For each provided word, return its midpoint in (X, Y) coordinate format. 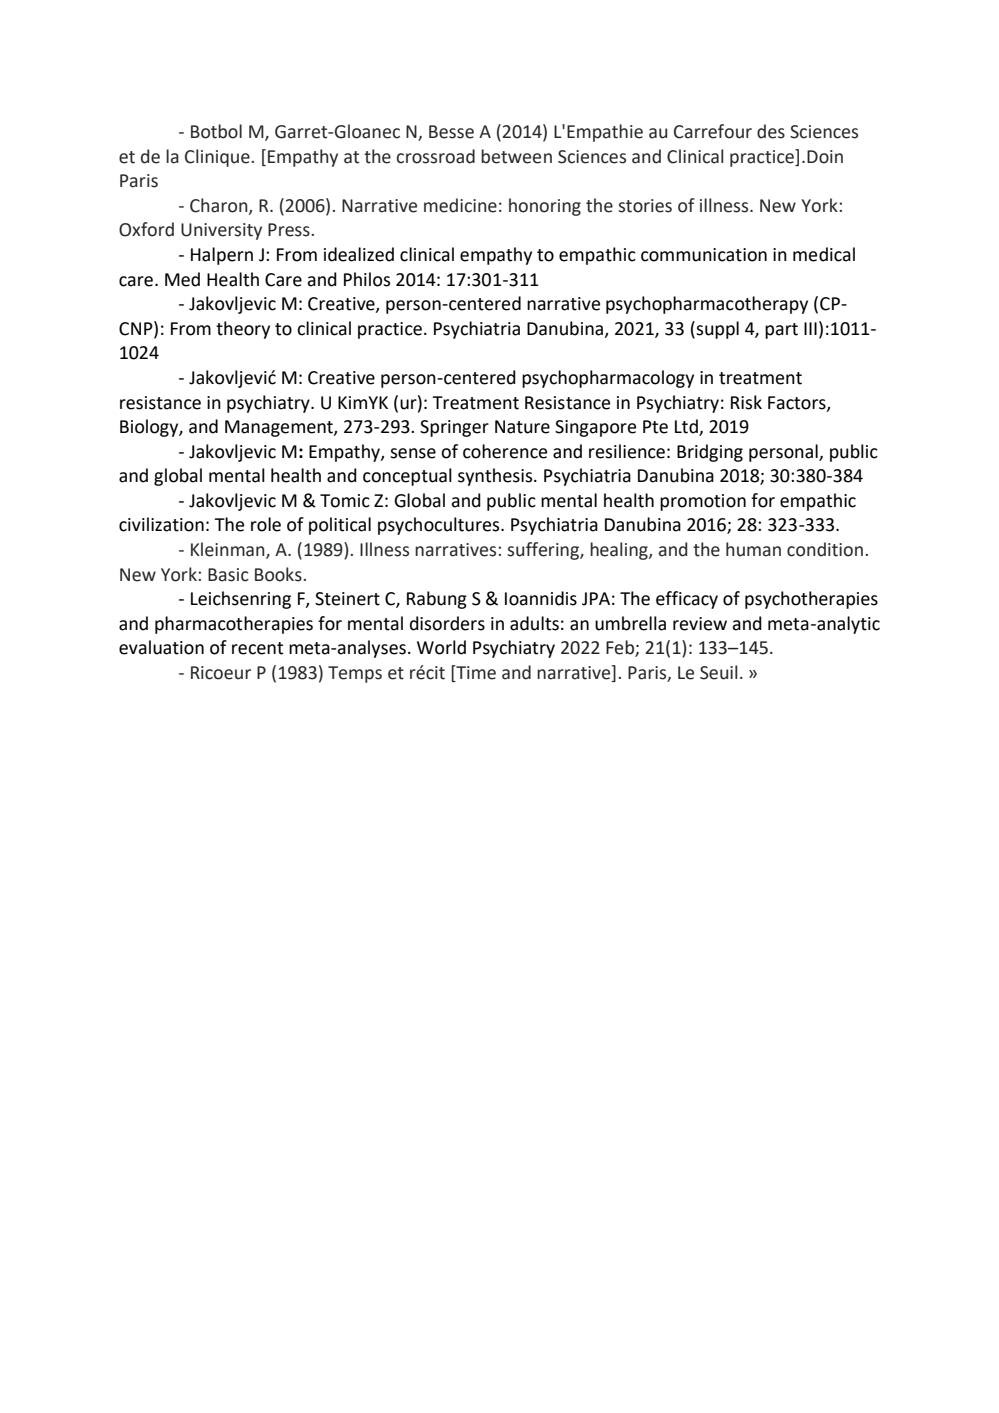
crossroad (436, 156)
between (516, 156)
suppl (717, 330)
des (771, 131)
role (266, 524)
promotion (703, 502)
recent (257, 648)
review (700, 624)
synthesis (496, 477)
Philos (367, 279)
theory (243, 330)
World (441, 647)
